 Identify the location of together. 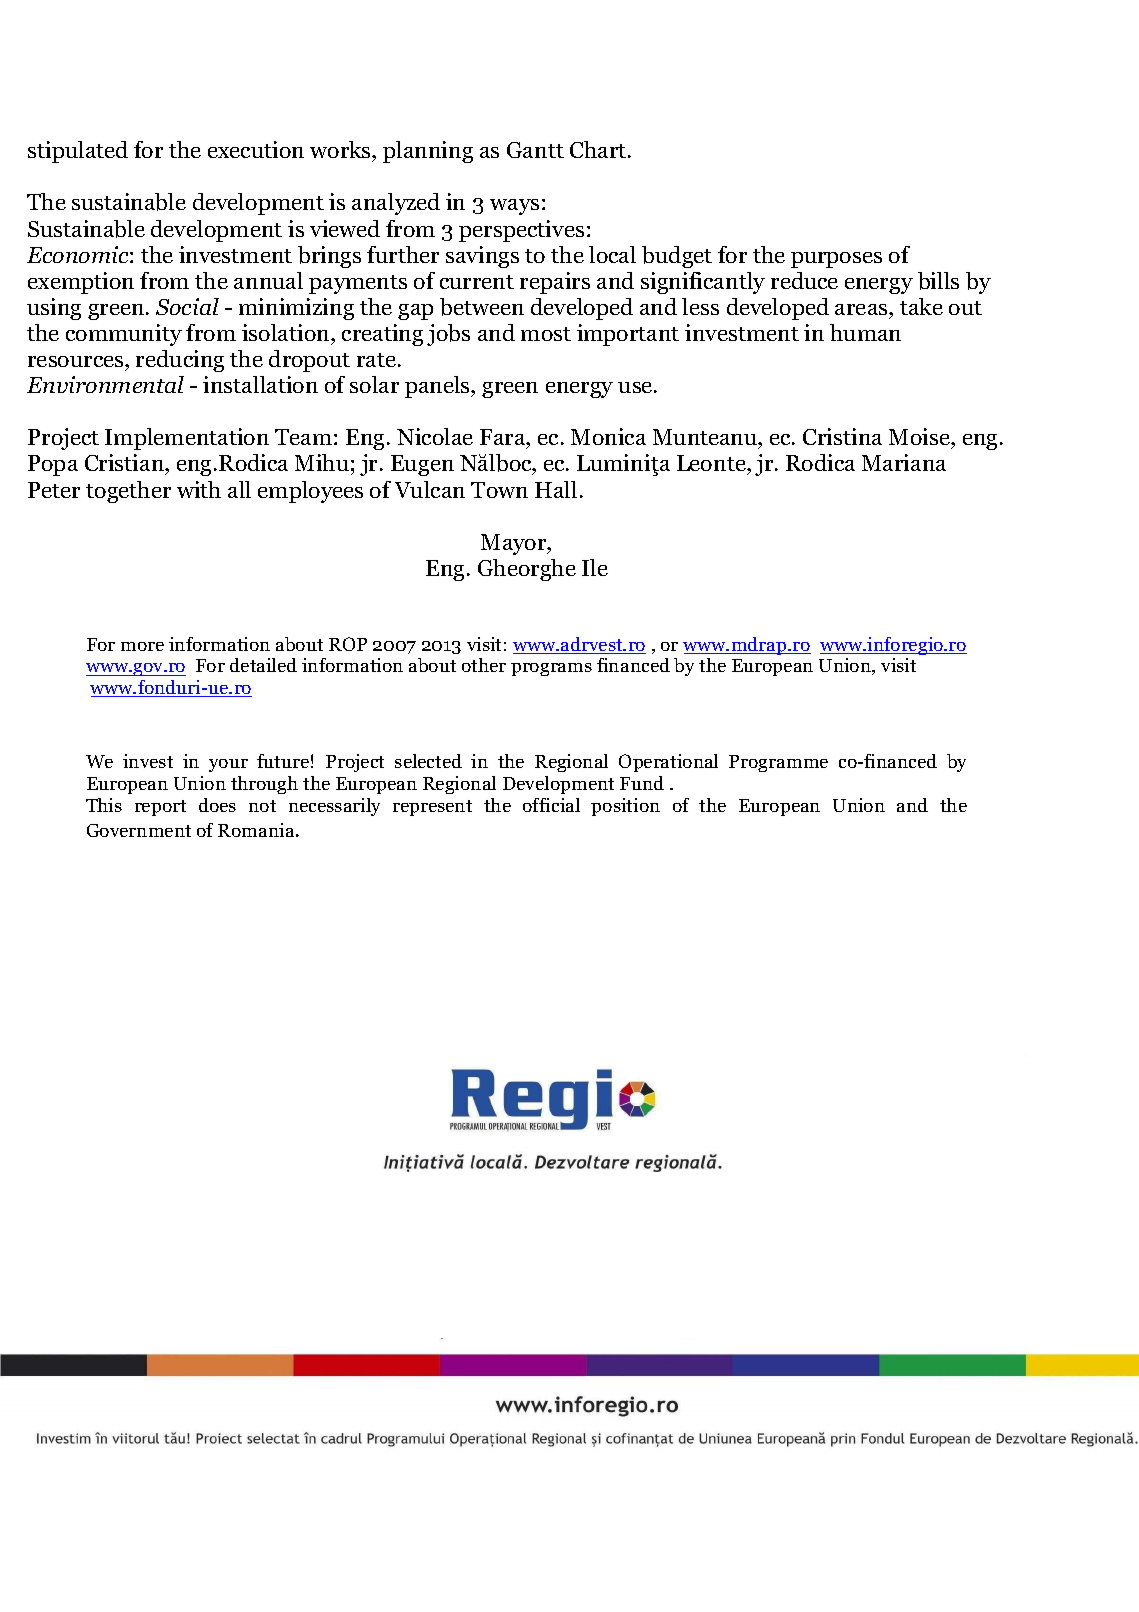
(128, 492).
